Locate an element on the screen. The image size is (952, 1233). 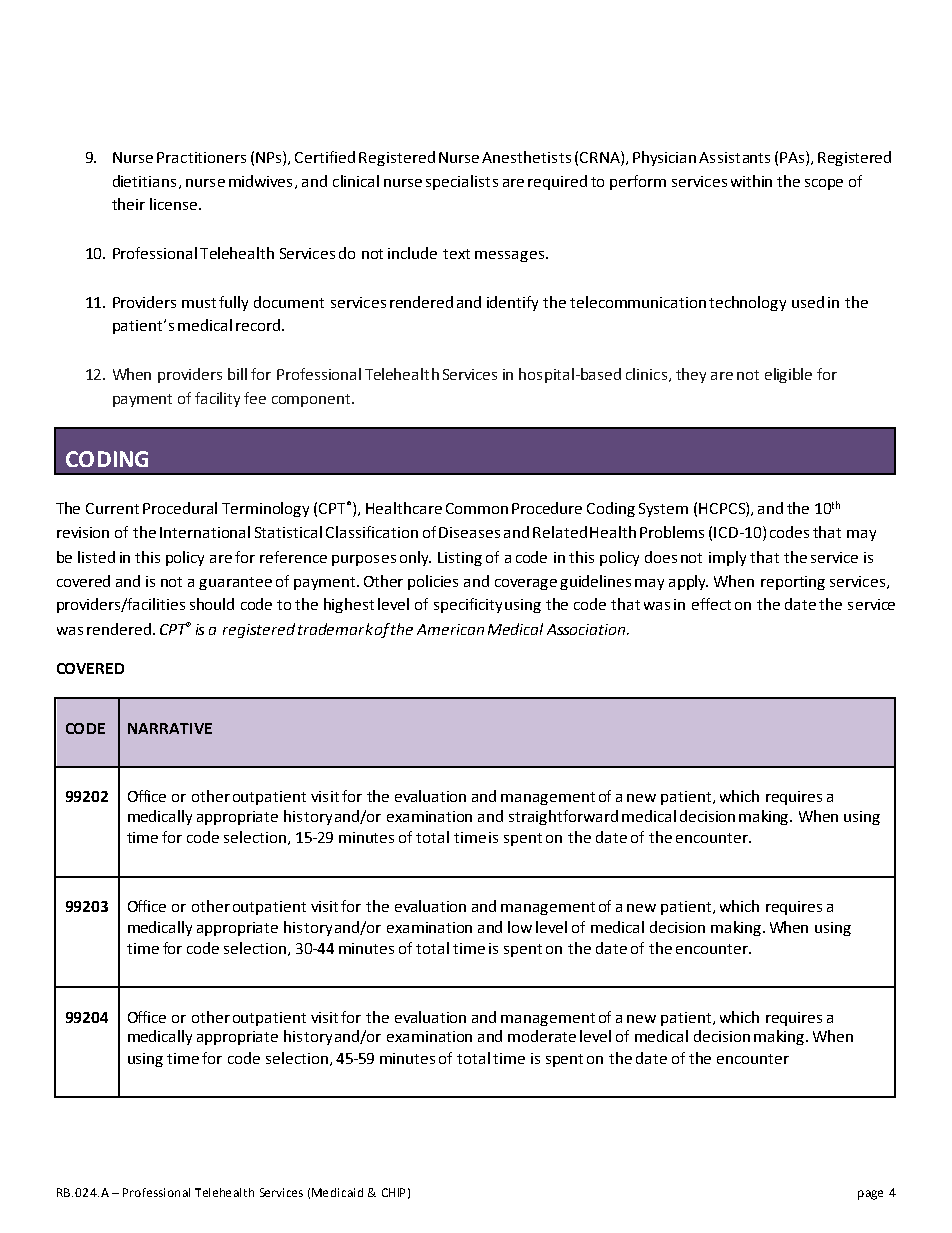
moderate is located at coordinates (542, 1036).
